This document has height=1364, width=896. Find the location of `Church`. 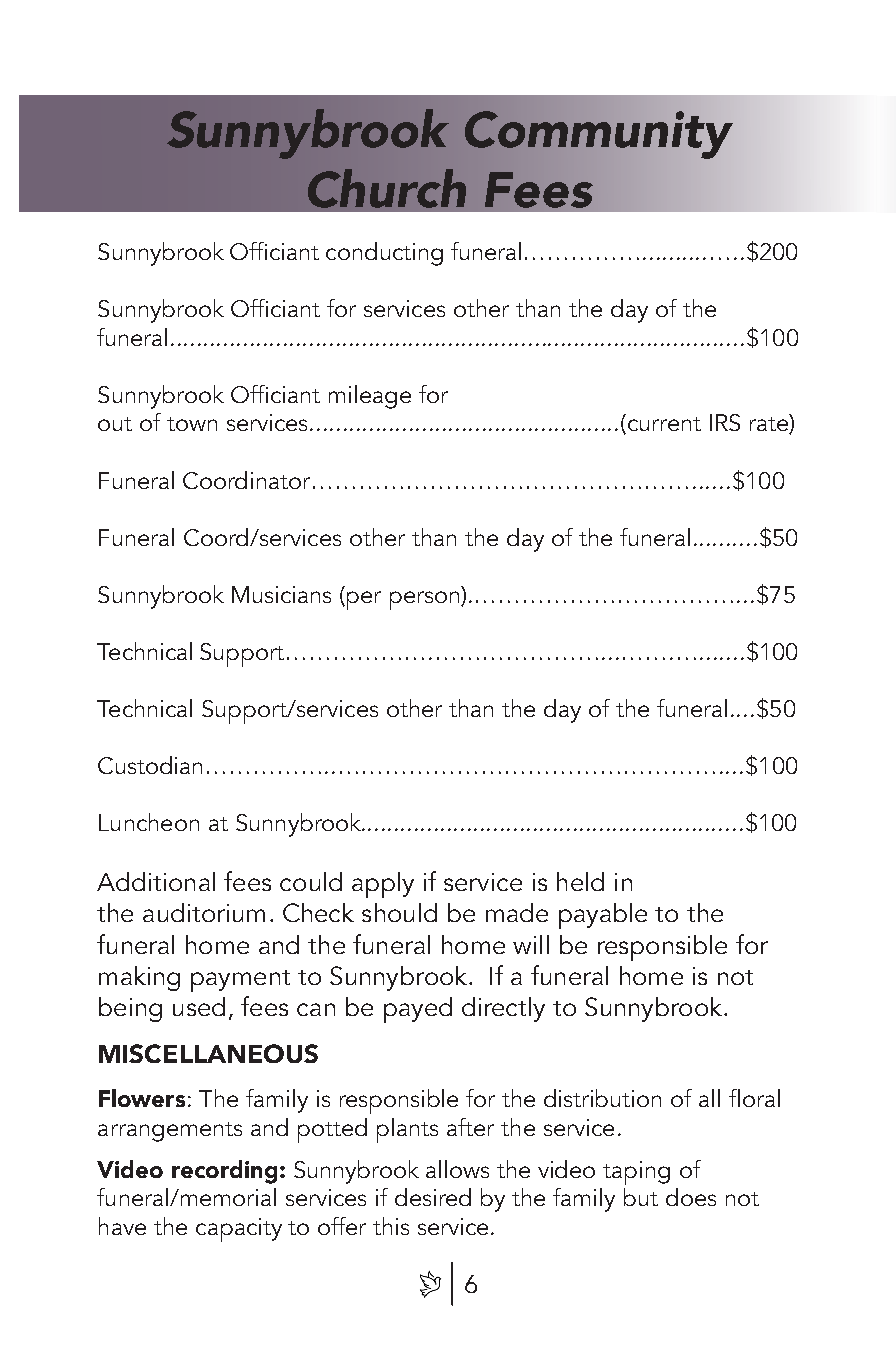

Church is located at coordinates (387, 188).
